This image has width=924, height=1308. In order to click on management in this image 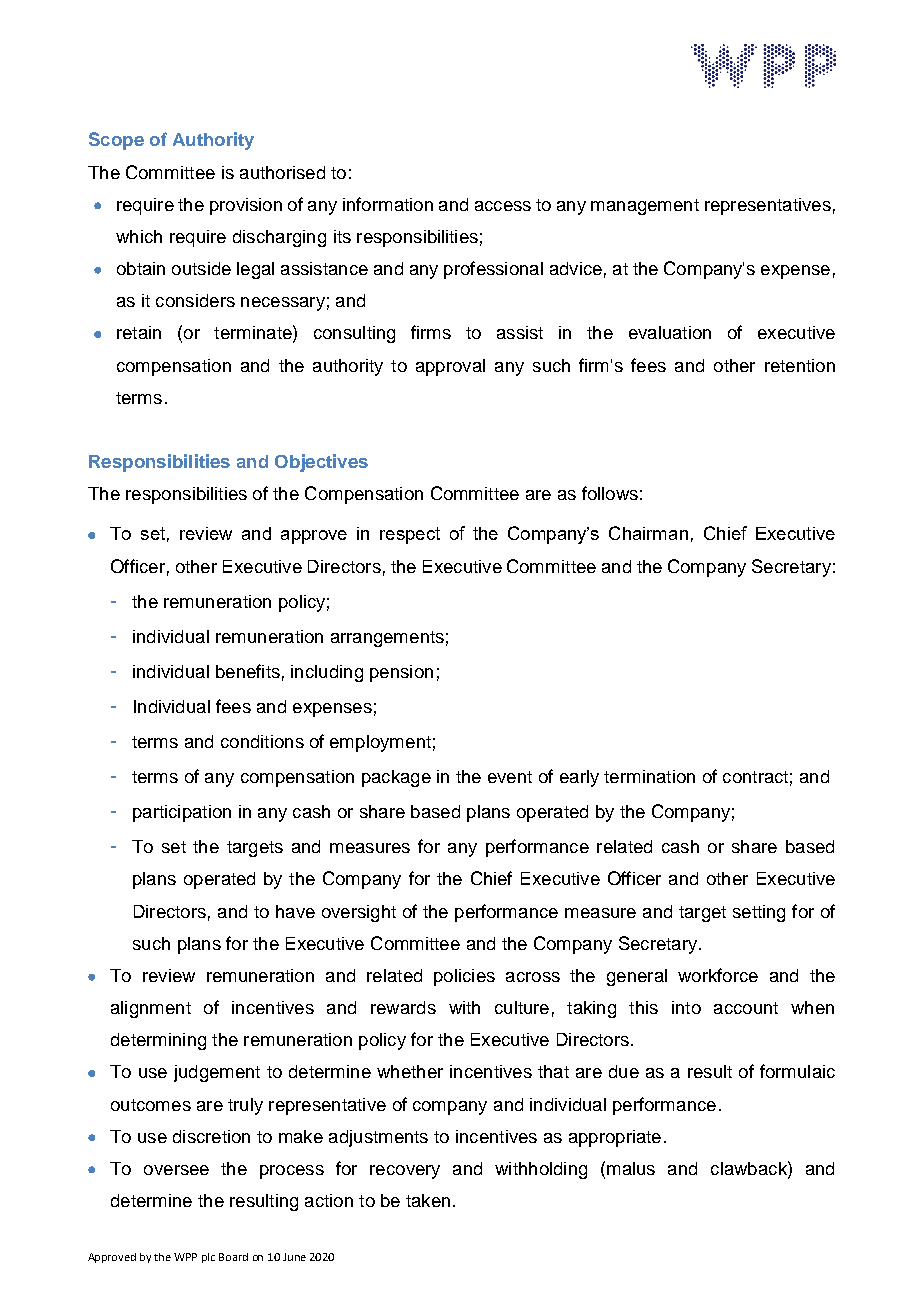, I will do `click(645, 207)`.
